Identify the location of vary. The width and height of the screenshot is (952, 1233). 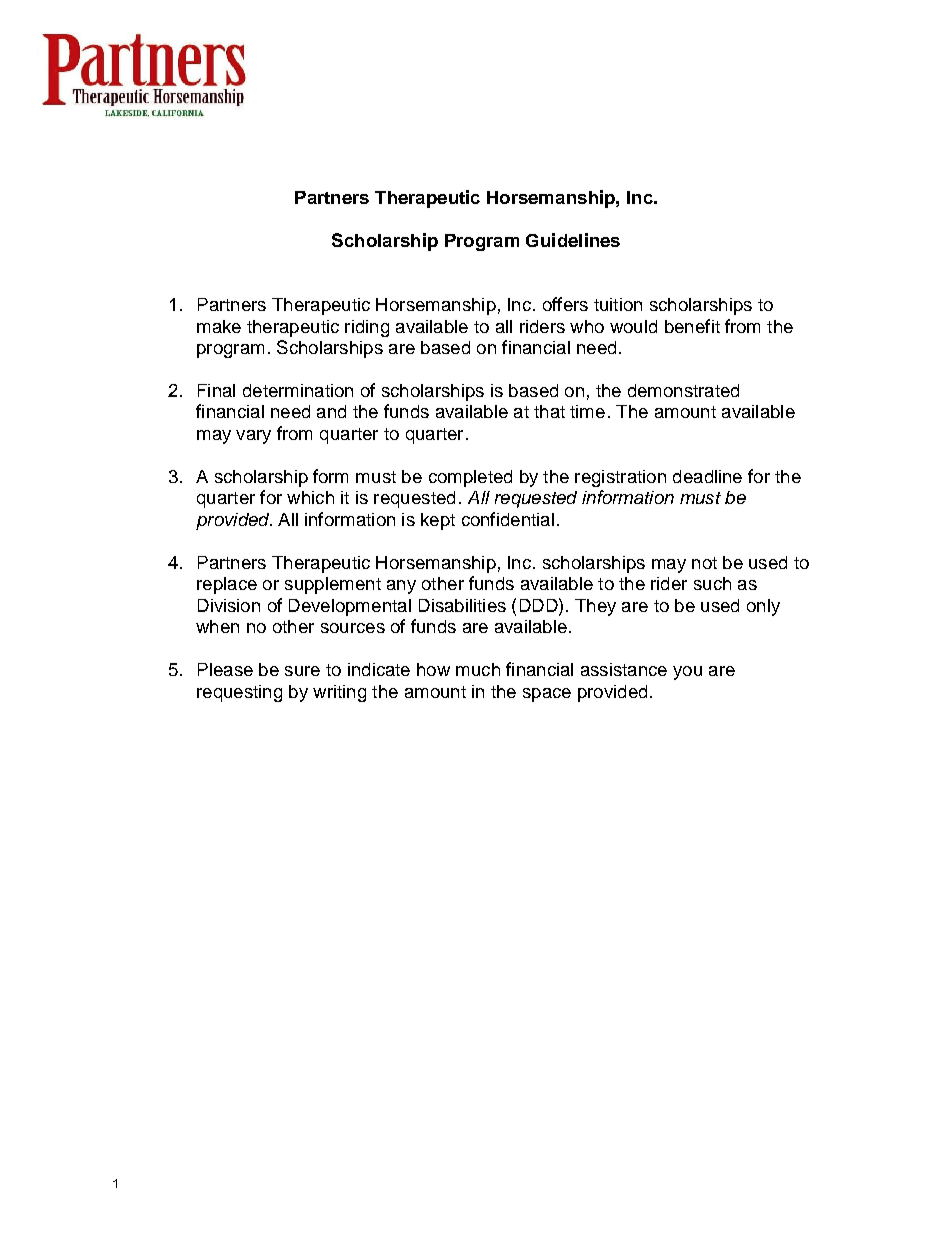
(253, 437).
